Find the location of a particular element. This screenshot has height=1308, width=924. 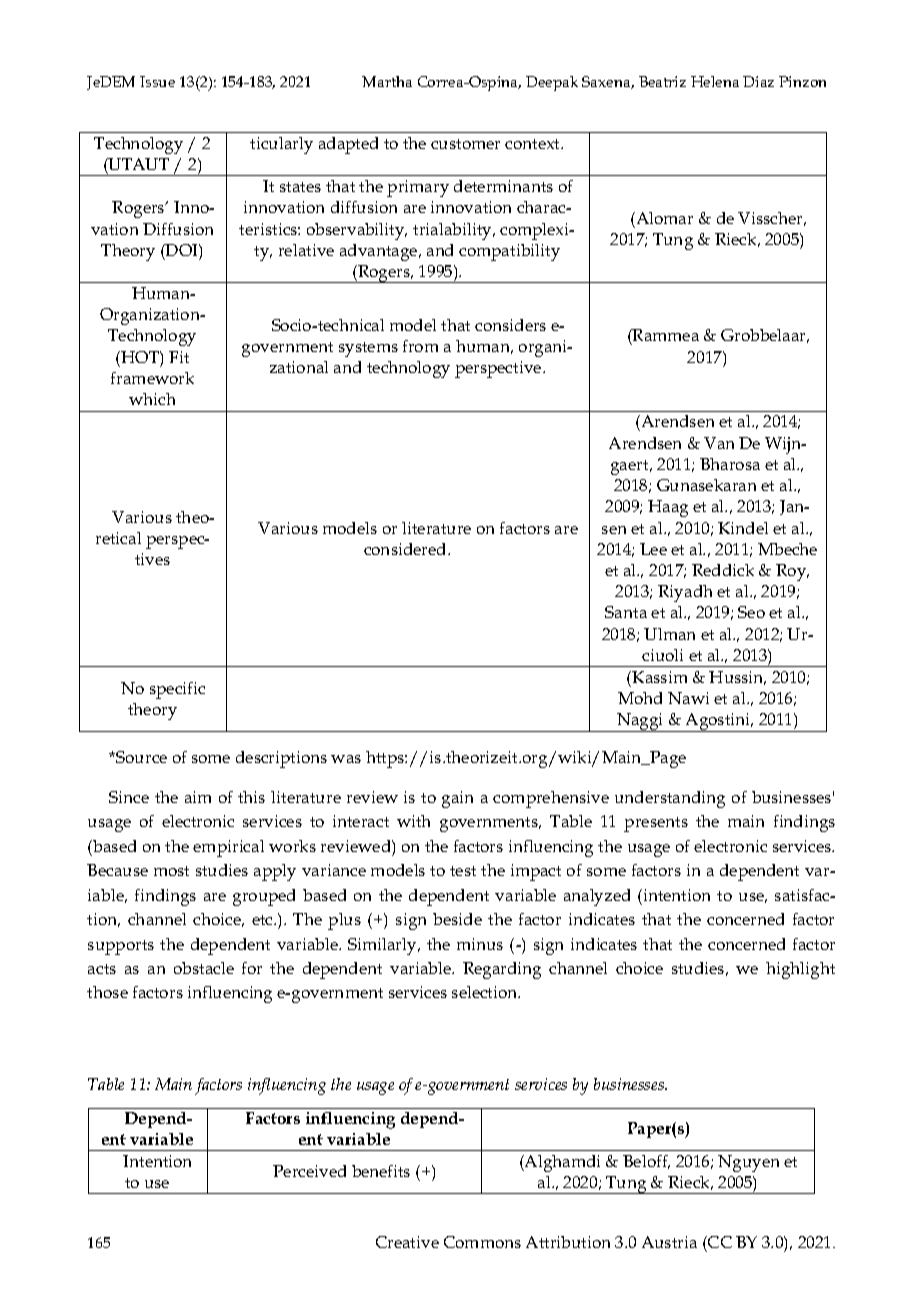

framework is located at coordinates (152, 378).
